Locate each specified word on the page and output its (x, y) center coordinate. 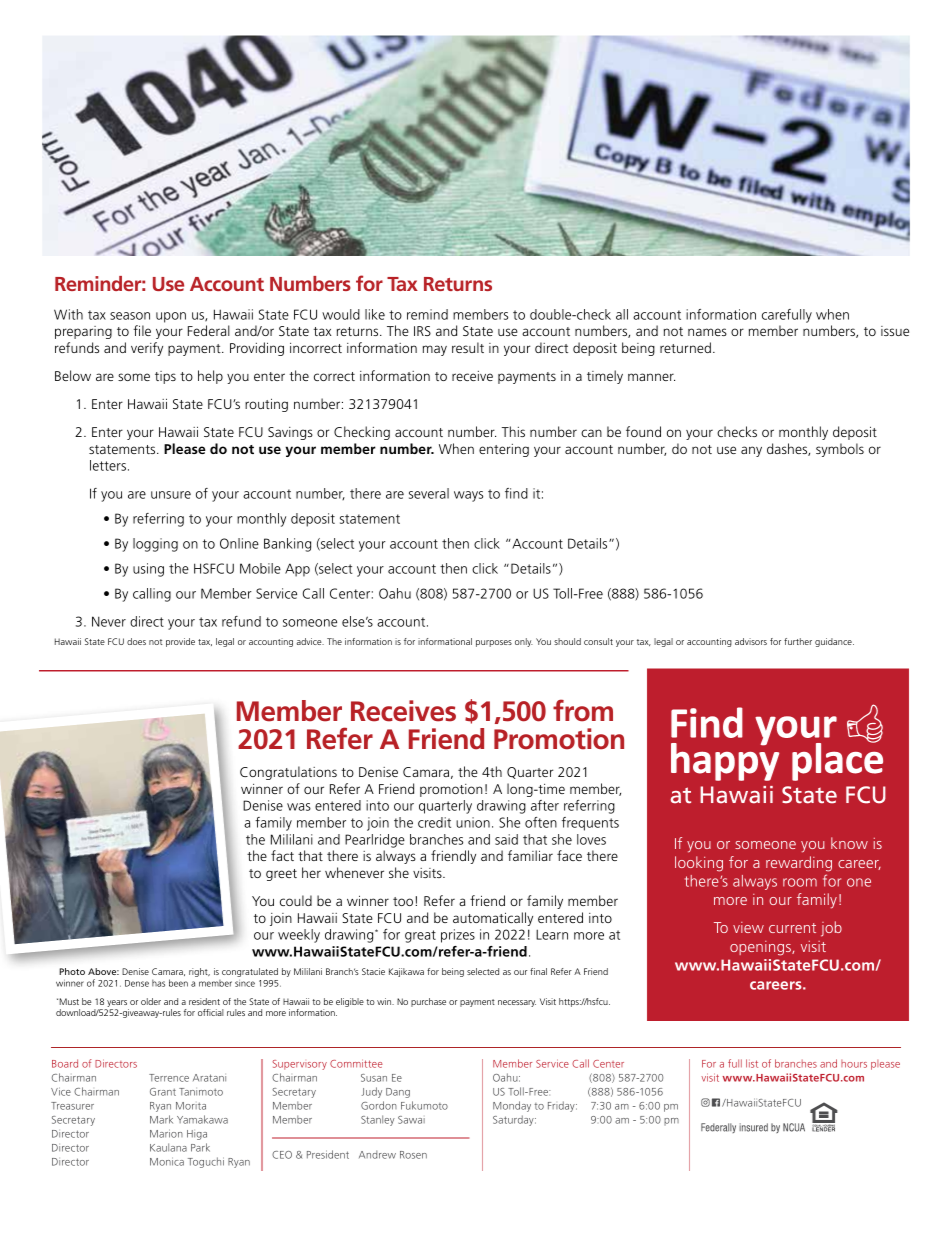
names (707, 332)
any (751, 451)
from (583, 710)
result (468, 347)
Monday (512, 1106)
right (199, 972)
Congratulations (288, 773)
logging (155, 545)
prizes (458, 936)
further (798, 641)
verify (147, 349)
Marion (166, 1133)
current (792, 928)
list (752, 1063)
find (516, 493)
